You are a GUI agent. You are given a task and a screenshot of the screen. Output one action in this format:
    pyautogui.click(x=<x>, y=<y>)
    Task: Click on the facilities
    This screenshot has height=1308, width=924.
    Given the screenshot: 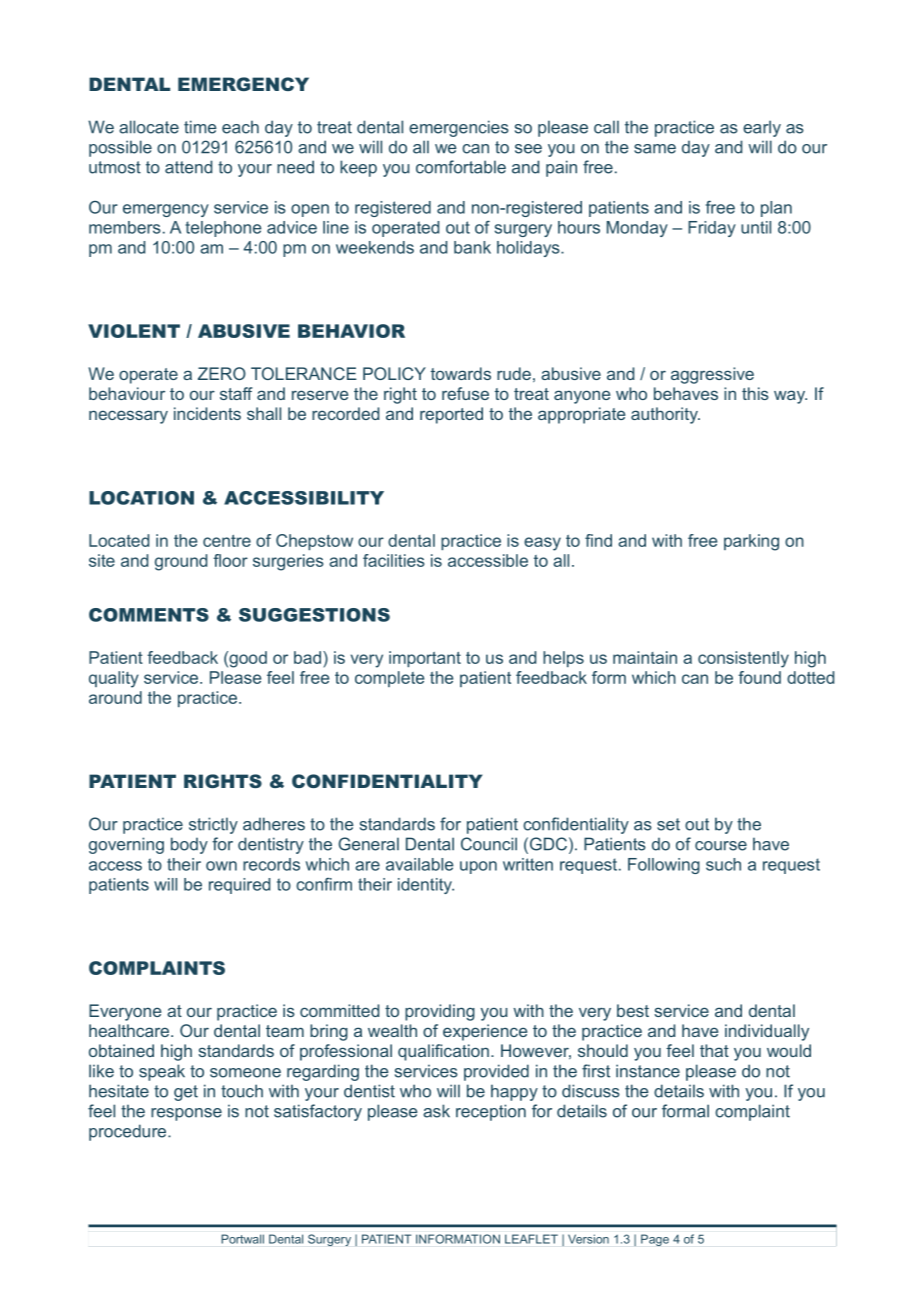 What is the action you would take?
    pyautogui.click(x=394, y=560)
